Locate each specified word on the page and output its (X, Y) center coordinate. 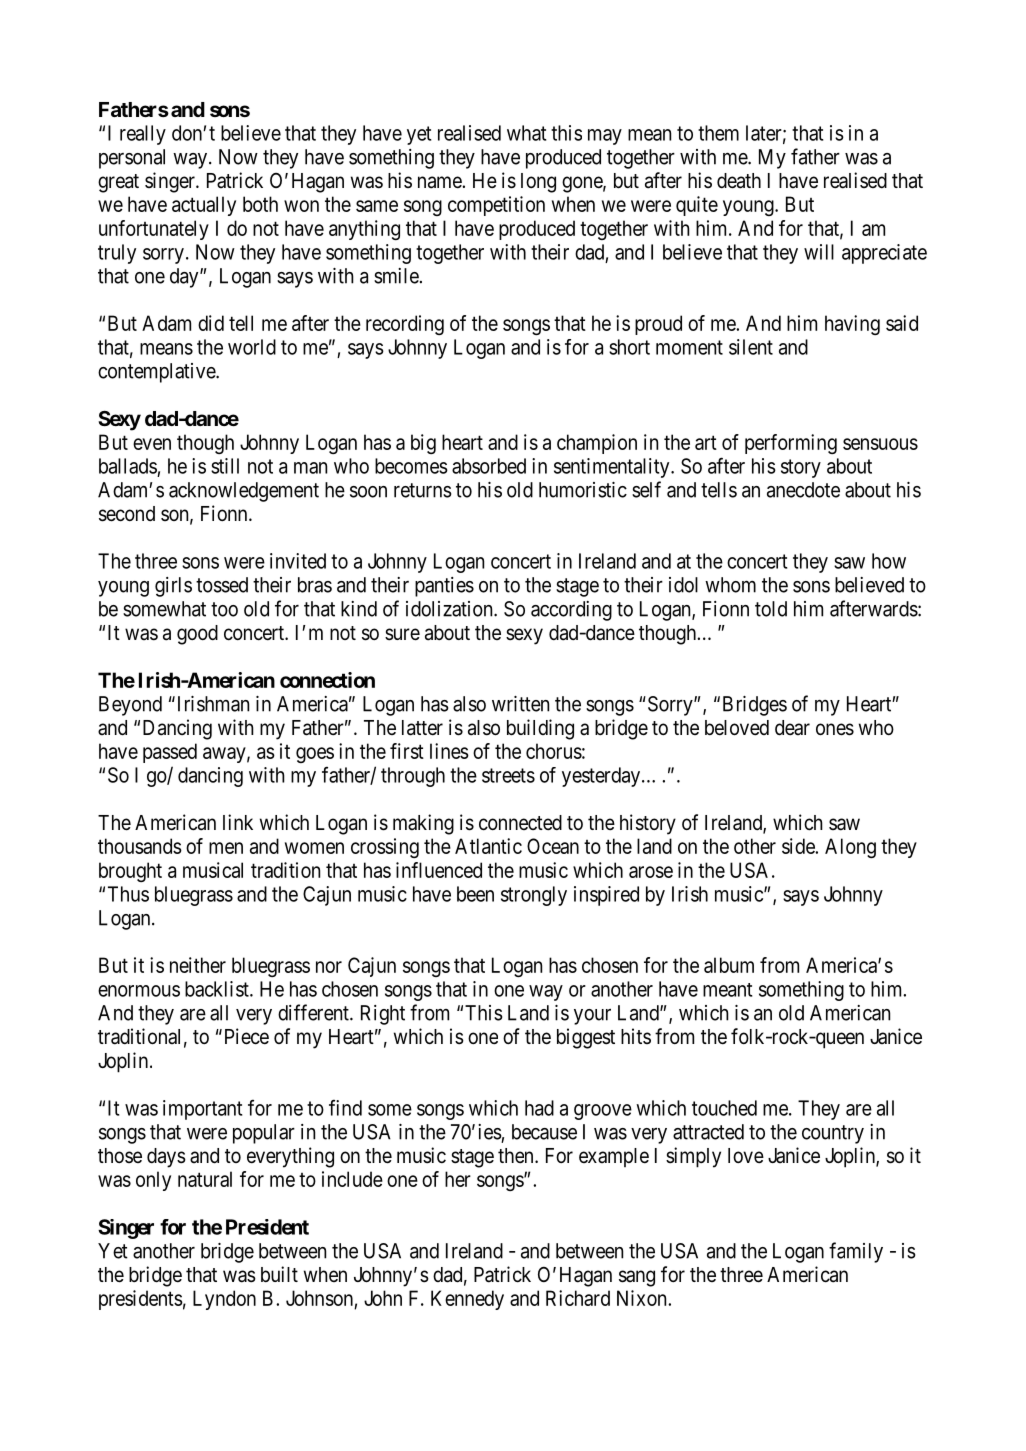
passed (170, 753)
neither (198, 965)
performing (791, 444)
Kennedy (467, 1300)
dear (792, 728)
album (729, 965)
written (520, 704)
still (225, 466)
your (592, 1017)
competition (496, 206)
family (856, 1252)
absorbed (489, 466)
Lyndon (224, 1300)
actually (204, 206)
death (739, 181)
